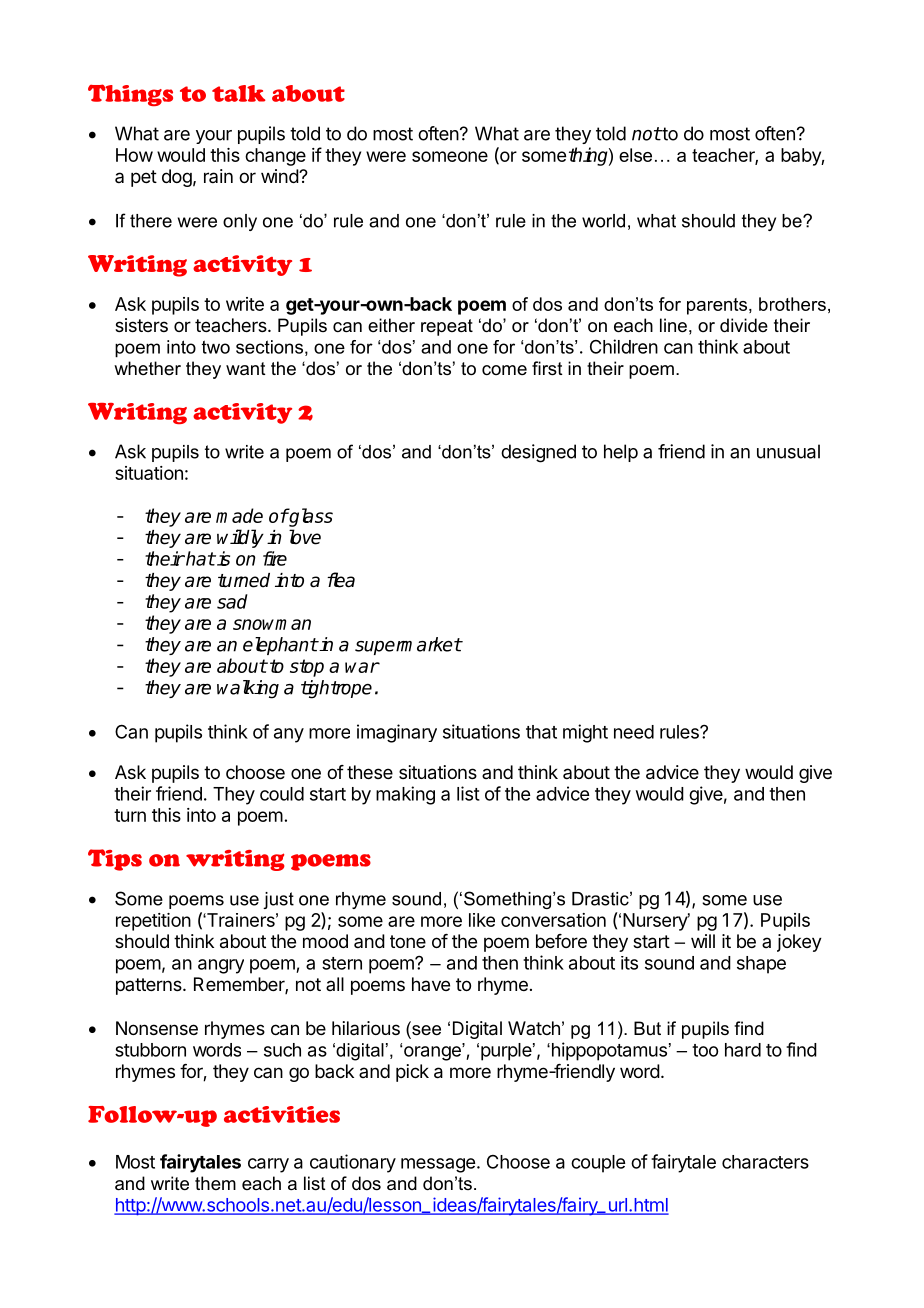 The height and width of the screenshot is (1308, 924). Describe the element at coordinates (603, 221) in the screenshot. I see `world` at that location.
